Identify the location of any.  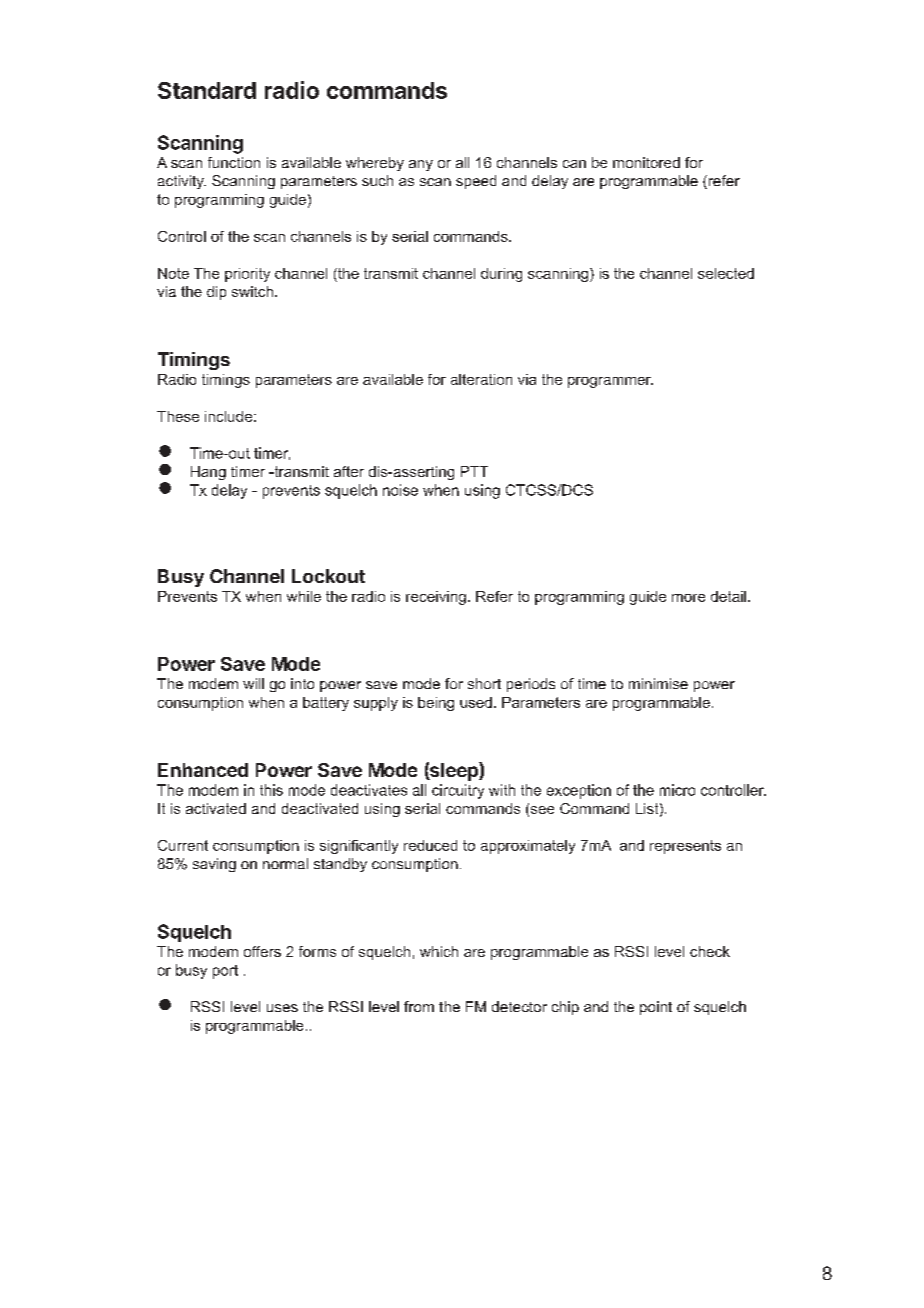
(421, 165).
